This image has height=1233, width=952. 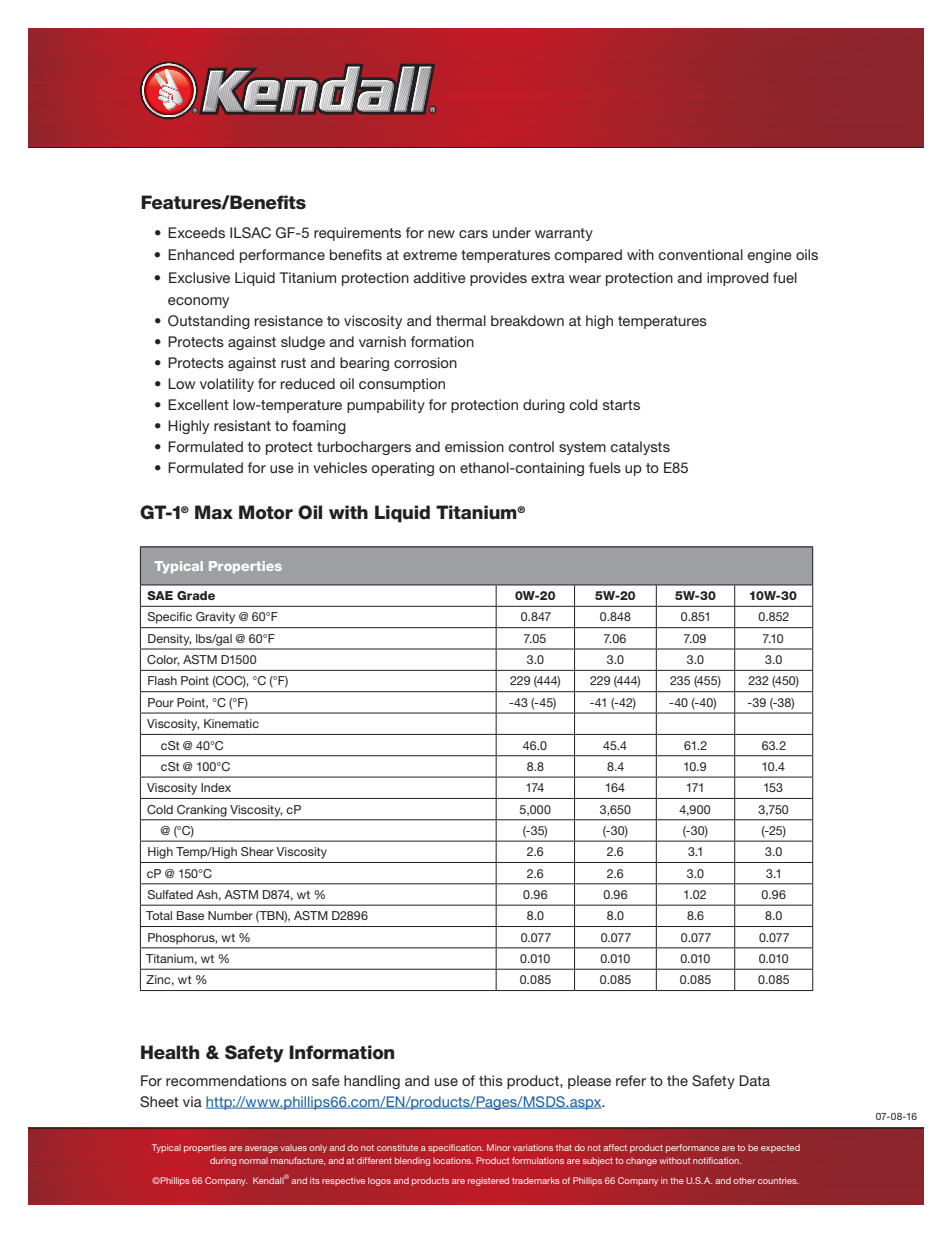 I want to click on Index, so click(x=216, y=787).
